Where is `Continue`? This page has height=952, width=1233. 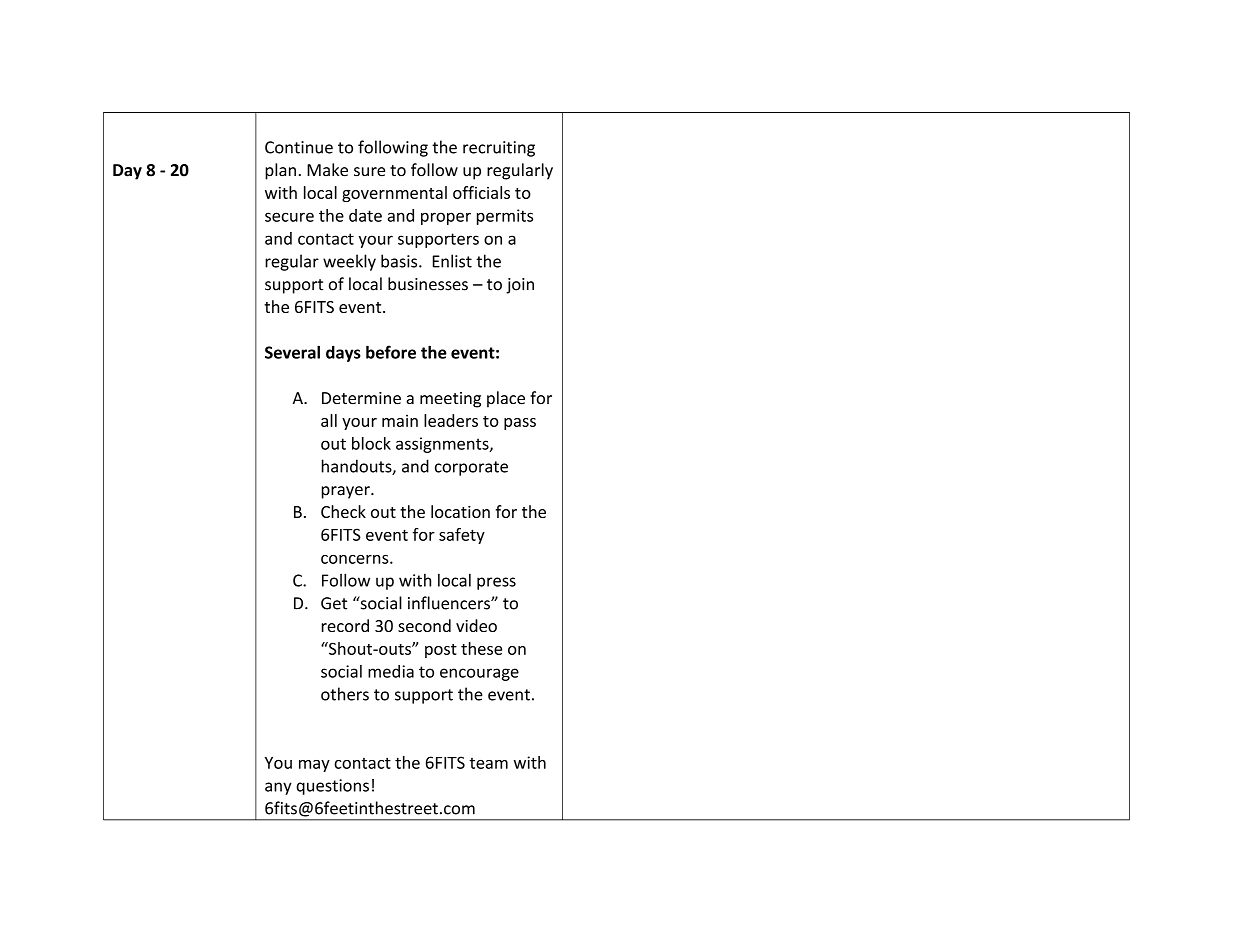 Continue is located at coordinates (299, 147).
